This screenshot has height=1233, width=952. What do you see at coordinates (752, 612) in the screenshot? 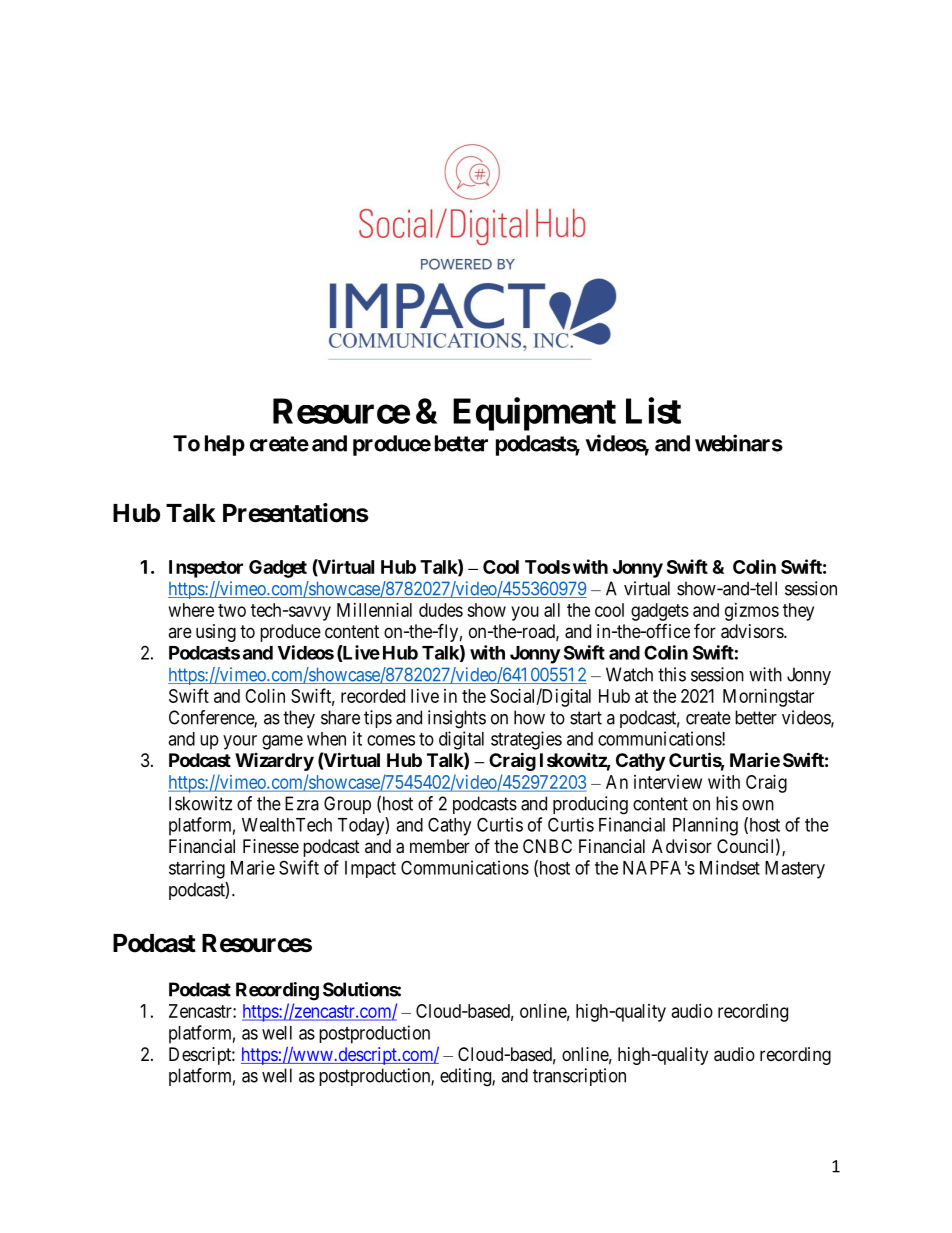
I see `gizmos` at bounding box center [752, 612].
